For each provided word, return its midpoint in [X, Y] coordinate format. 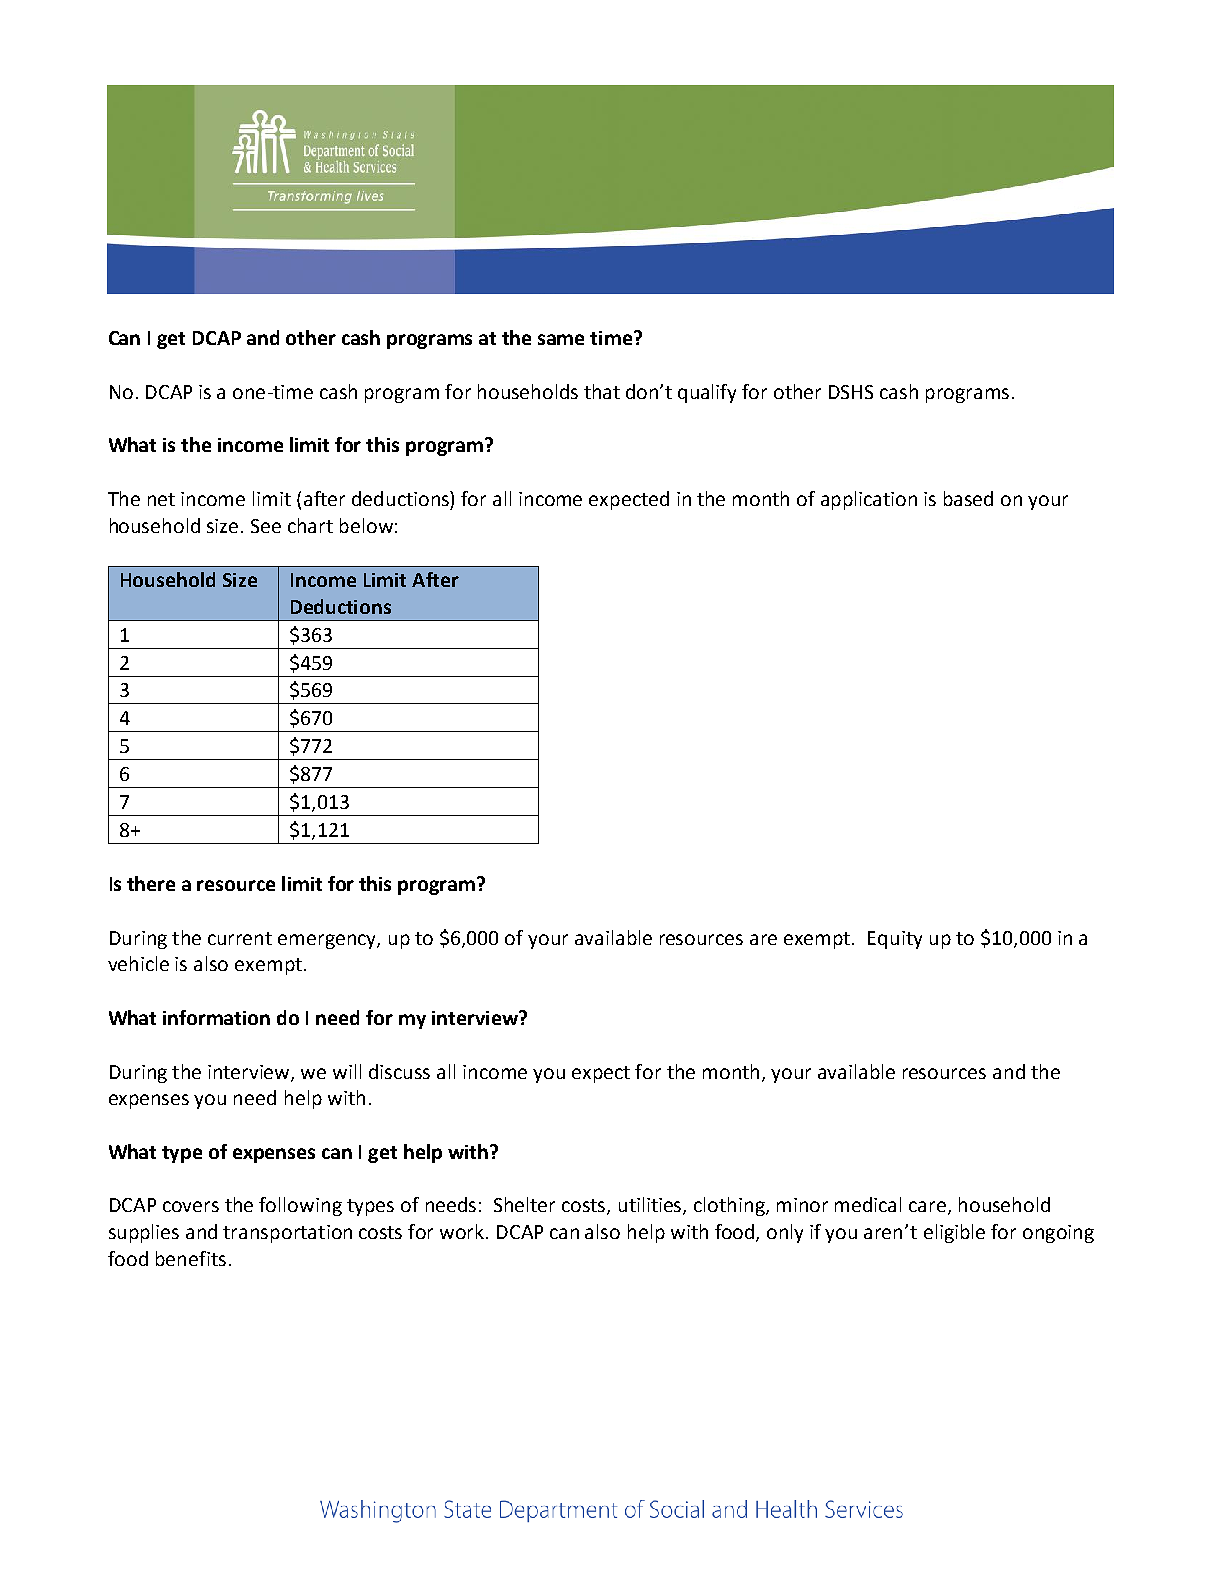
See [266, 526]
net [161, 499]
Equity [895, 940]
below [366, 525]
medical [868, 1204]
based [968, 498]
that [602, 391]
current [240, 938]
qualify [707, 393]
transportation [287, 1234]
